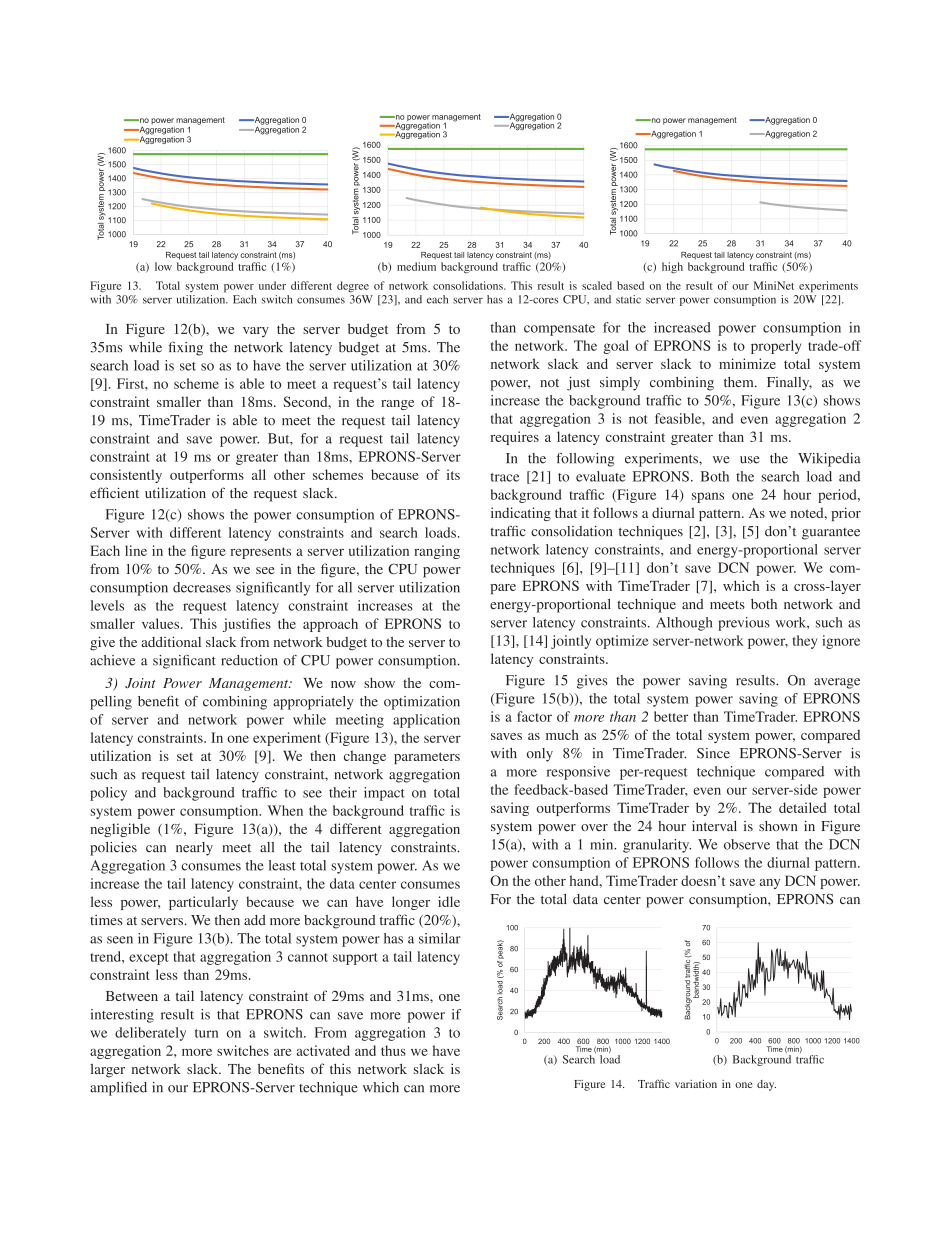 The image size is (952, 1233). I want to click on medium, so click(416, 266).
